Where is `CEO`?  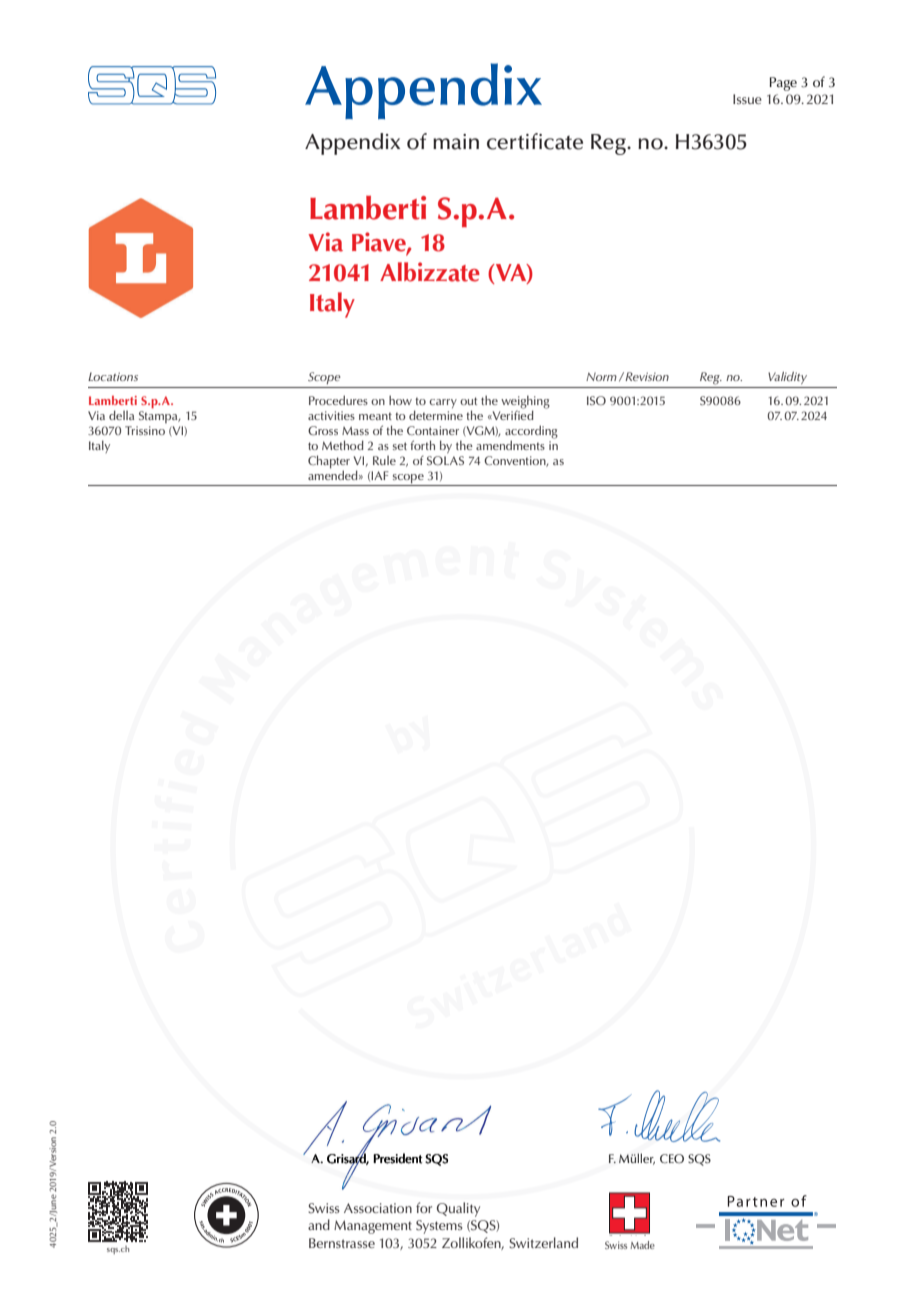 CEO is located at coordinates (672, 1159).
